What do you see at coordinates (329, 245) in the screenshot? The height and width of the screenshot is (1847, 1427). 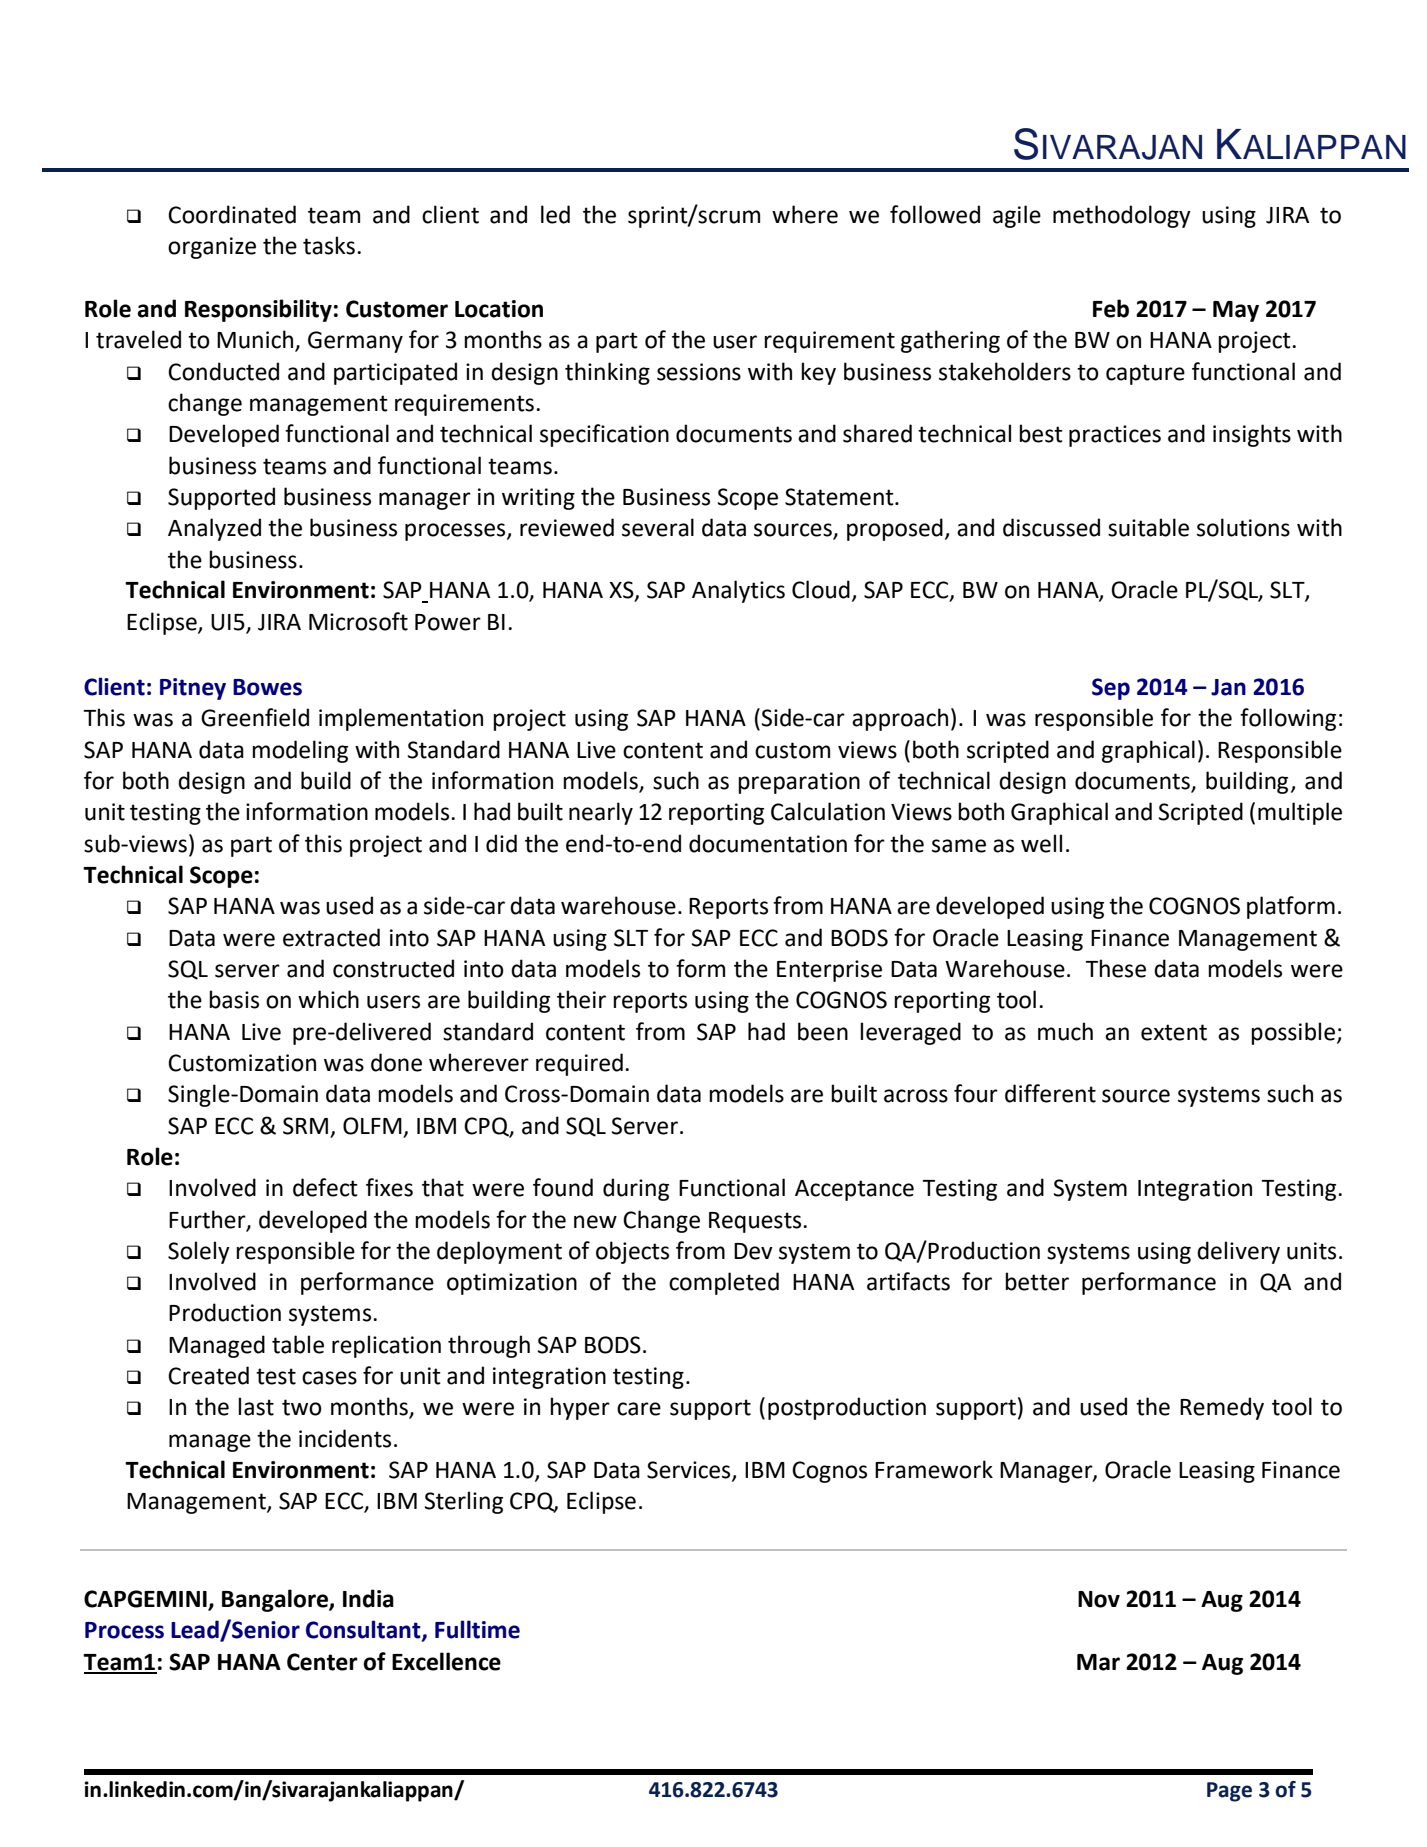 I see `tasks` at bounding box center [329, 245].
